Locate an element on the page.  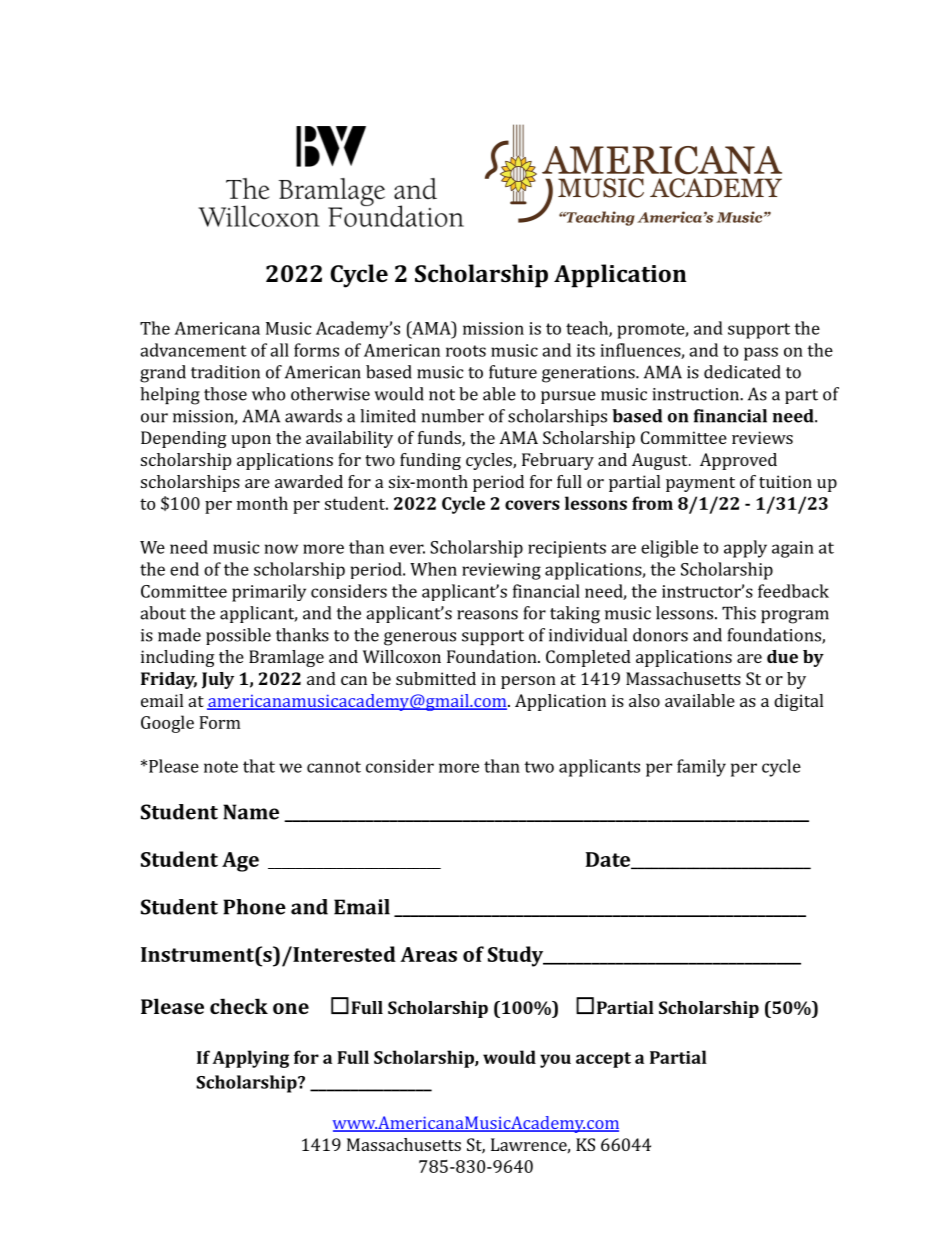
Areas is located at coordinates (428, 954).
